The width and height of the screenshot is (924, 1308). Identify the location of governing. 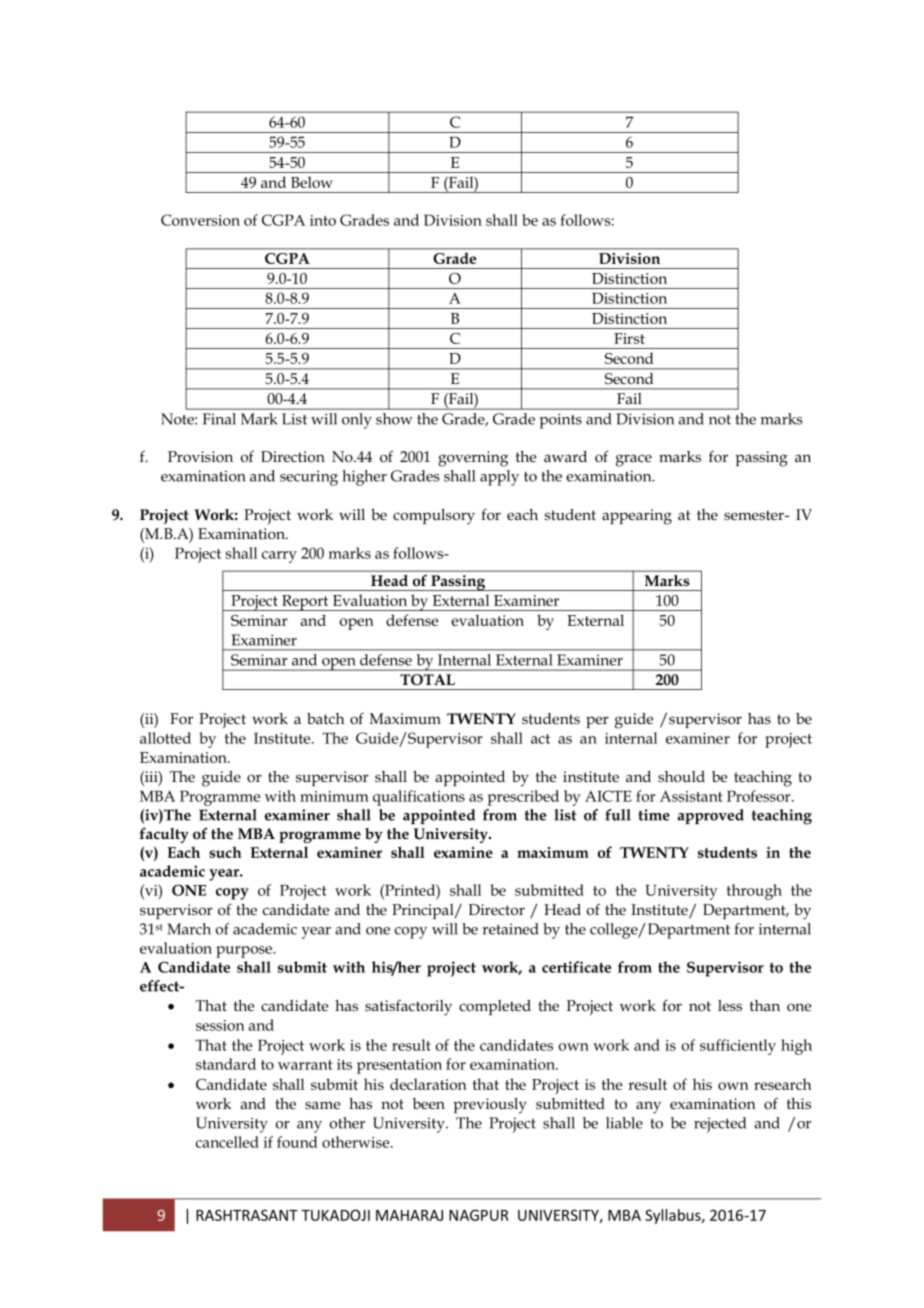
(473, 459).
